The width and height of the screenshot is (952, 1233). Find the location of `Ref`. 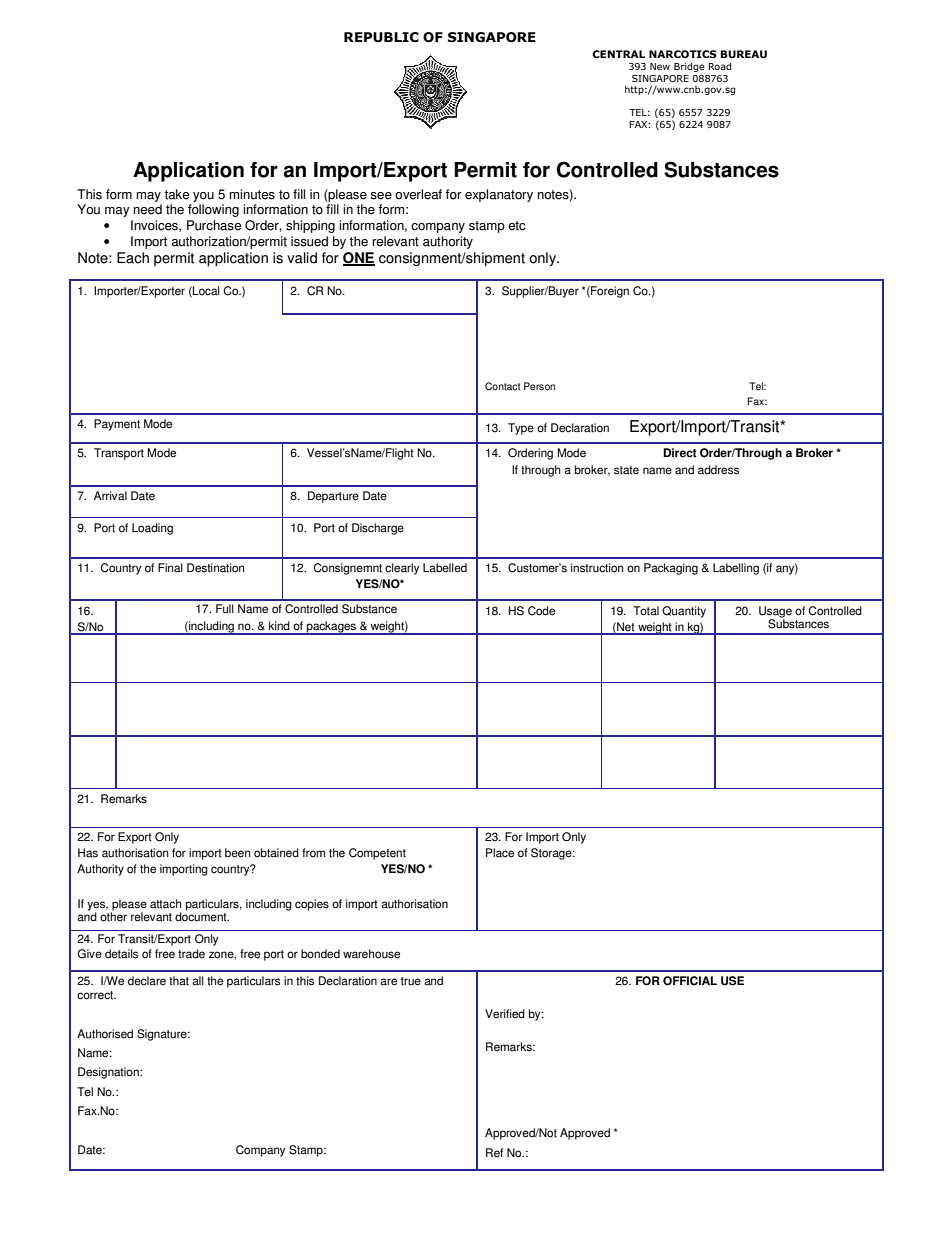

Ref is located at coordinates (494, 1153).
